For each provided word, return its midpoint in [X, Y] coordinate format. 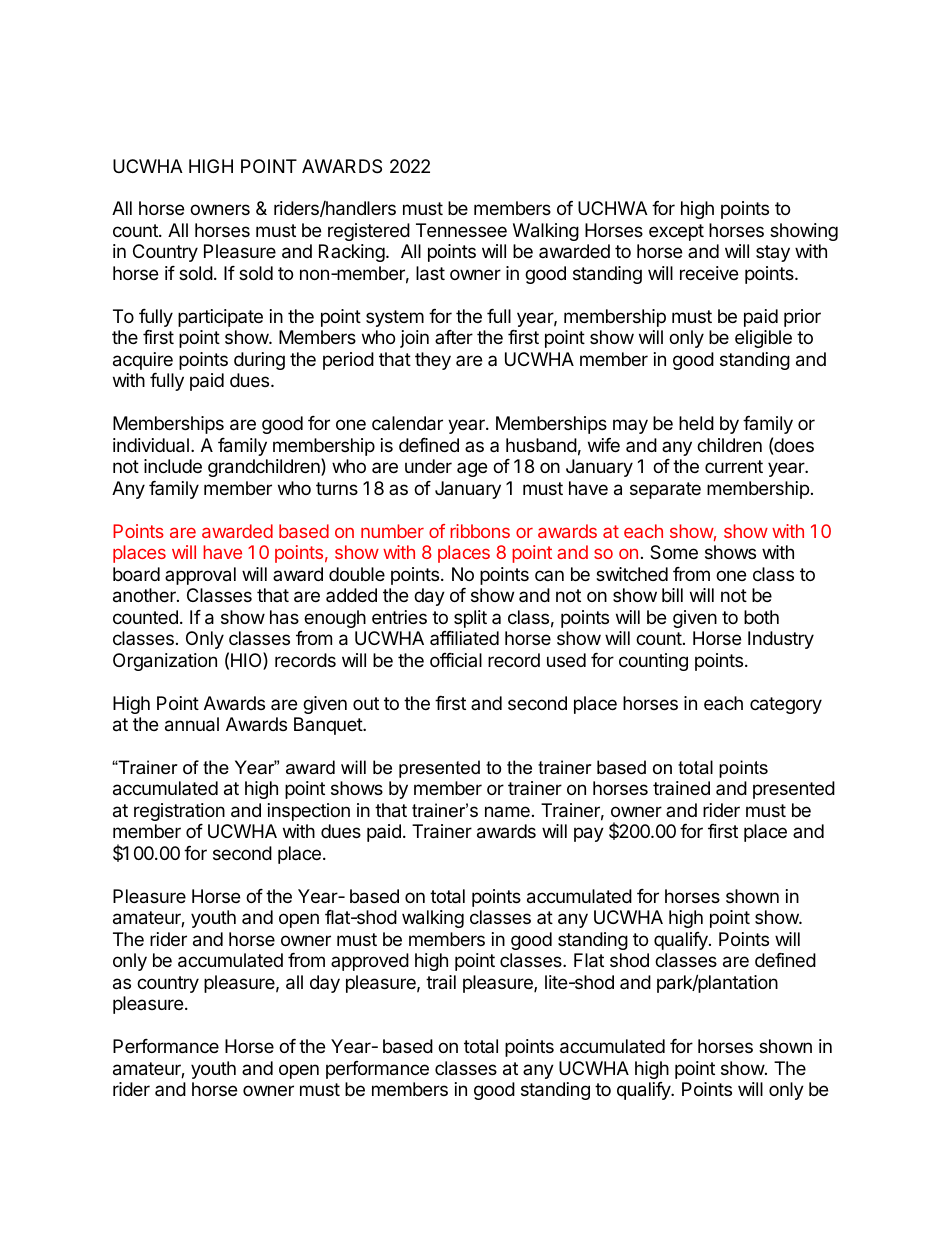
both [761, 617]
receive [709, 273]
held [696, 423]
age [472, 469]
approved [370, 962]
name [507, 811]
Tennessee [461, 230]
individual [151, 445]
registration [179, 812]
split [470, 619]
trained [681, 788]
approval [200, 576]
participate [220, 318]
